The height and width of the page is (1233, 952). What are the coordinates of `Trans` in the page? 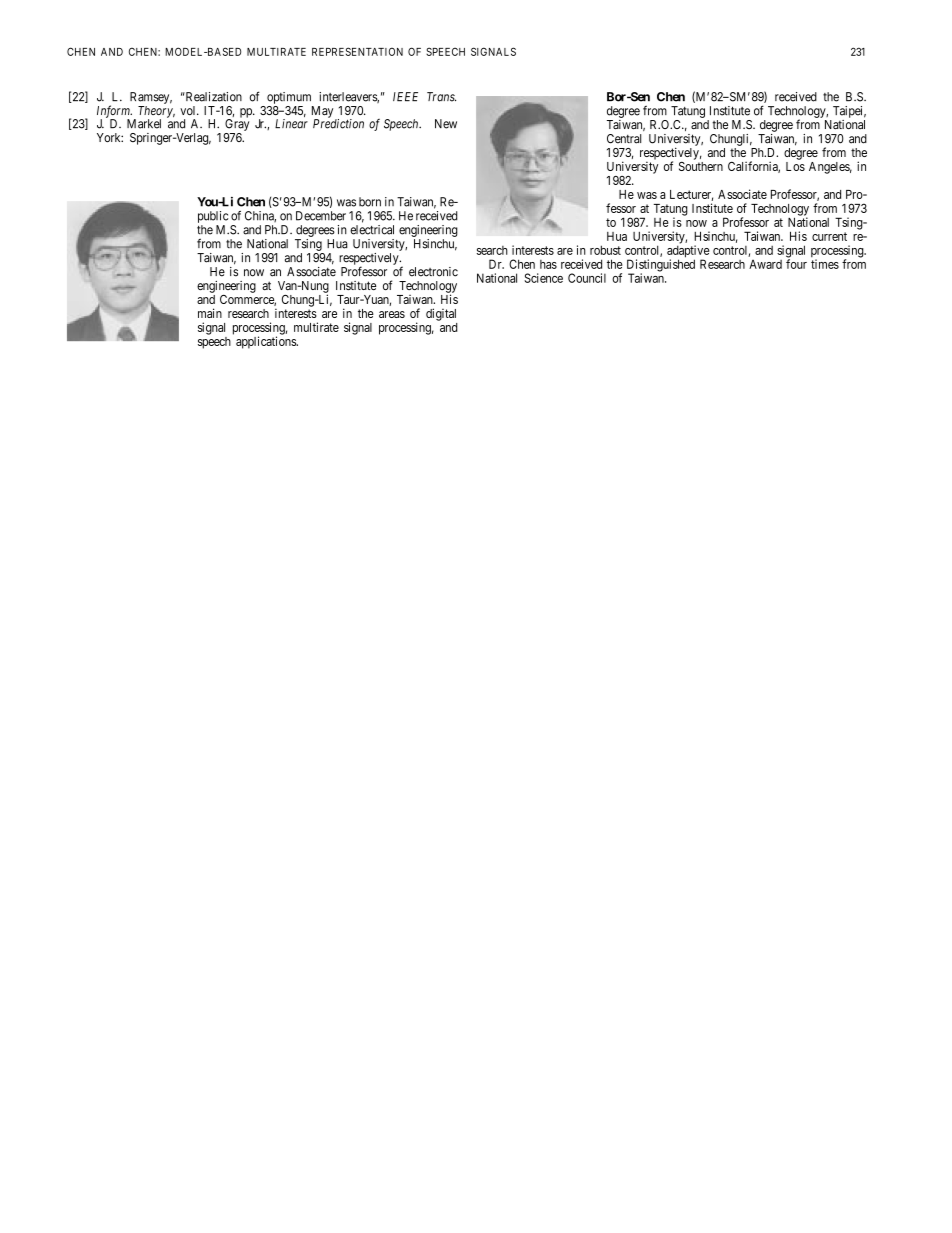 It's located at (441, 97).
